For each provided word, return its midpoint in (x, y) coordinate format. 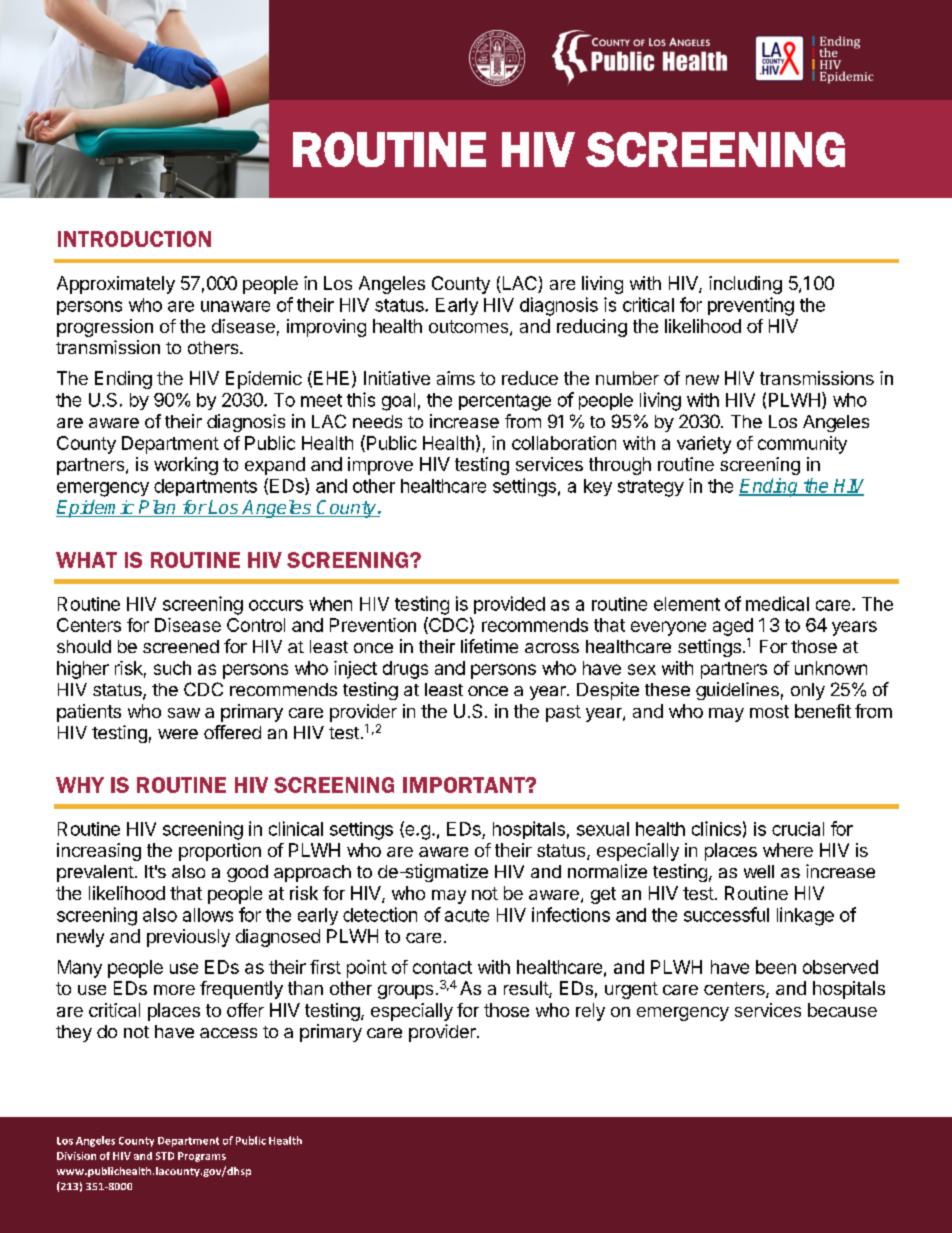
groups (405, 992)
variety (704, 445)
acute (467, 915)
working (186, 466)
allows (208, 915)
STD (165, 1156)
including (745, 285)
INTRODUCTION (134, 239)
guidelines (737, 691)
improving (326, 328)
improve (380, 466)
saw (184, 713)
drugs (405, 670)
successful (726, 914)
